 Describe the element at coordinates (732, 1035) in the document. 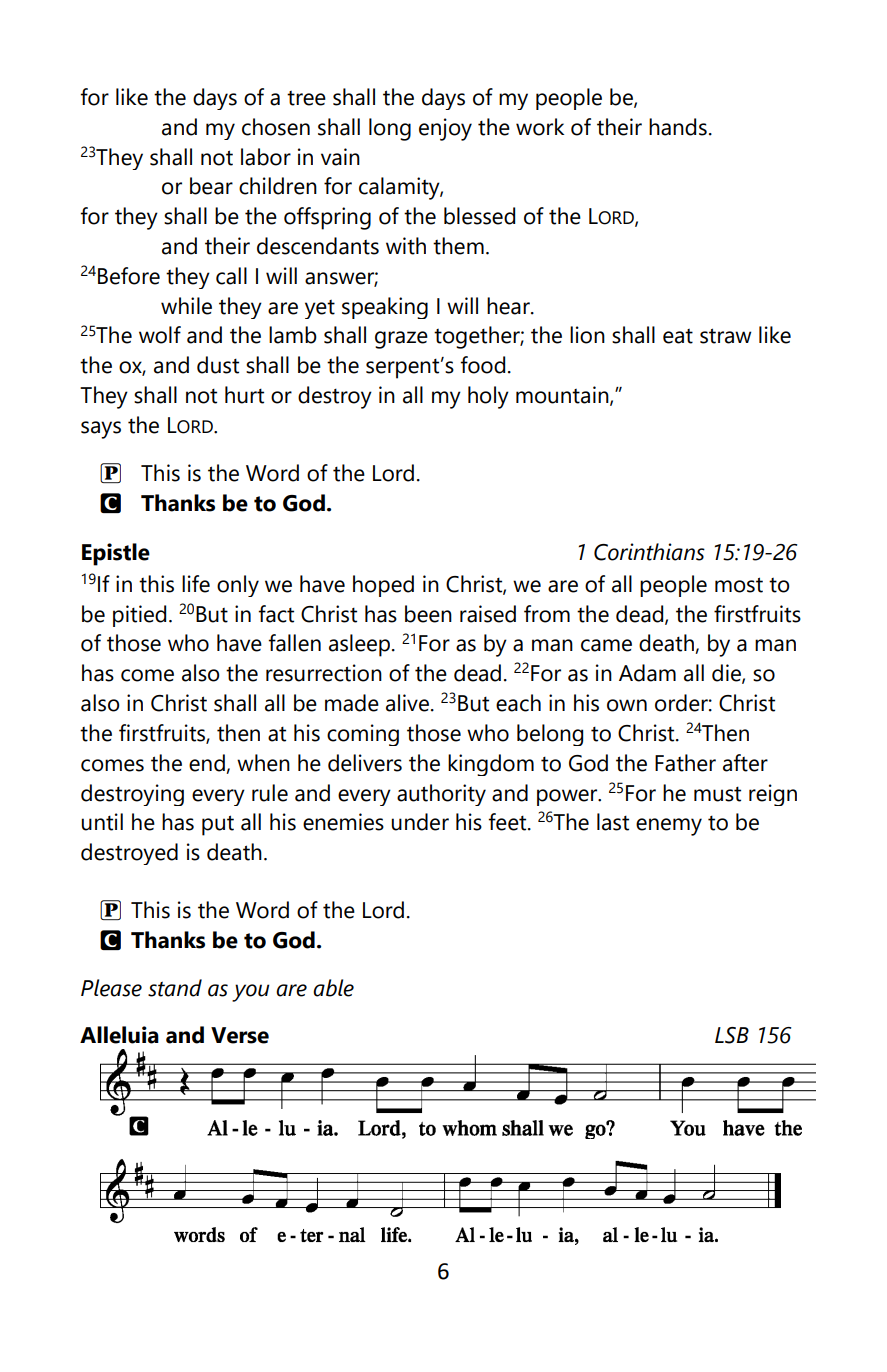

I see `LSB` at that location.
